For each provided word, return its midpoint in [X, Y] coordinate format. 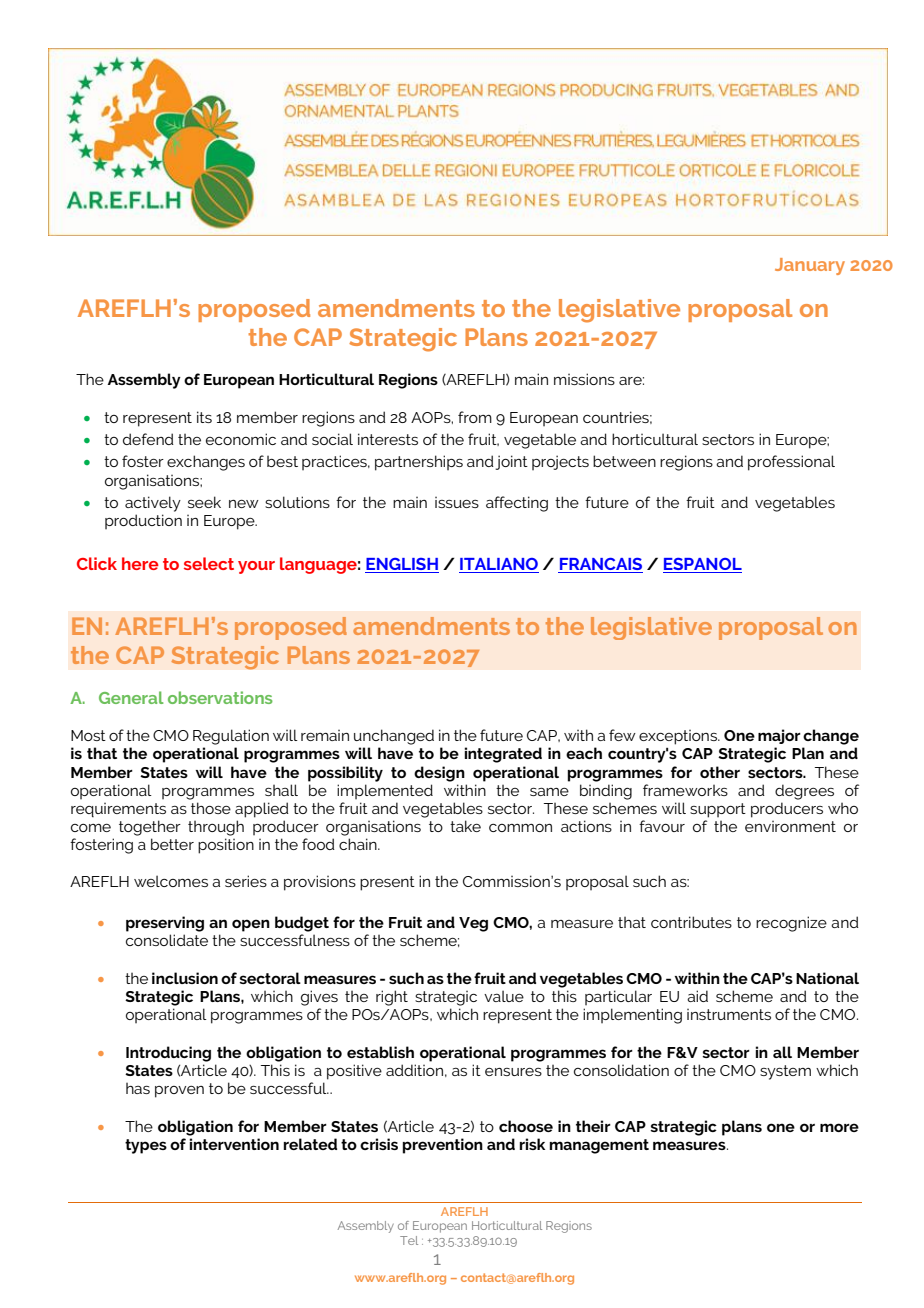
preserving [165, 924]
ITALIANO [499, 565]
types [146, 1146]
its [204, 417]
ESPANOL [702, 565]
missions [584, 379]
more [839, 1127]
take [465, 826]
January [810, 266]
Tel [409, 1240]
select [209, 563]
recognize [791, 924]
